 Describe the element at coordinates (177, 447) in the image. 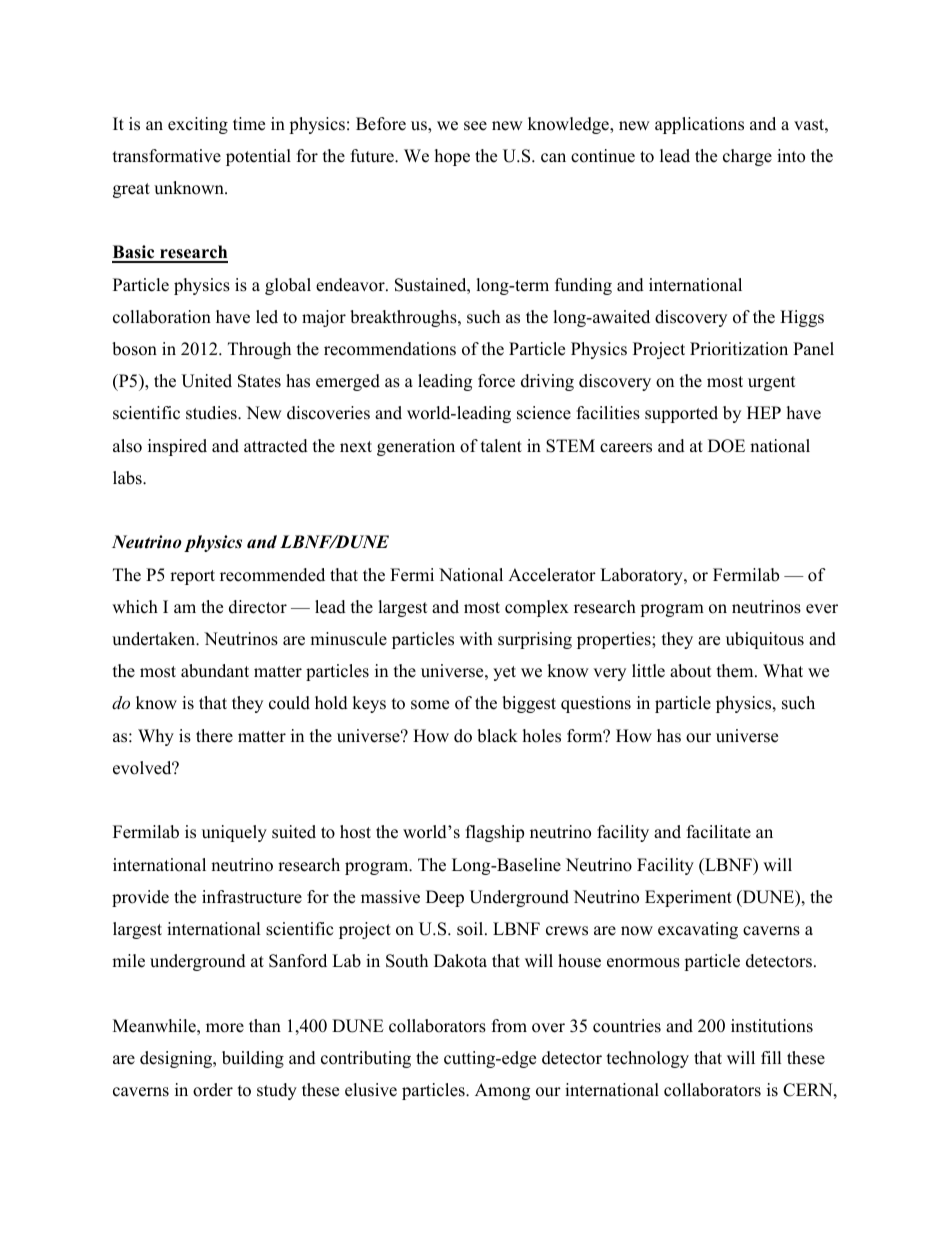

I see `inspired` at that location.
